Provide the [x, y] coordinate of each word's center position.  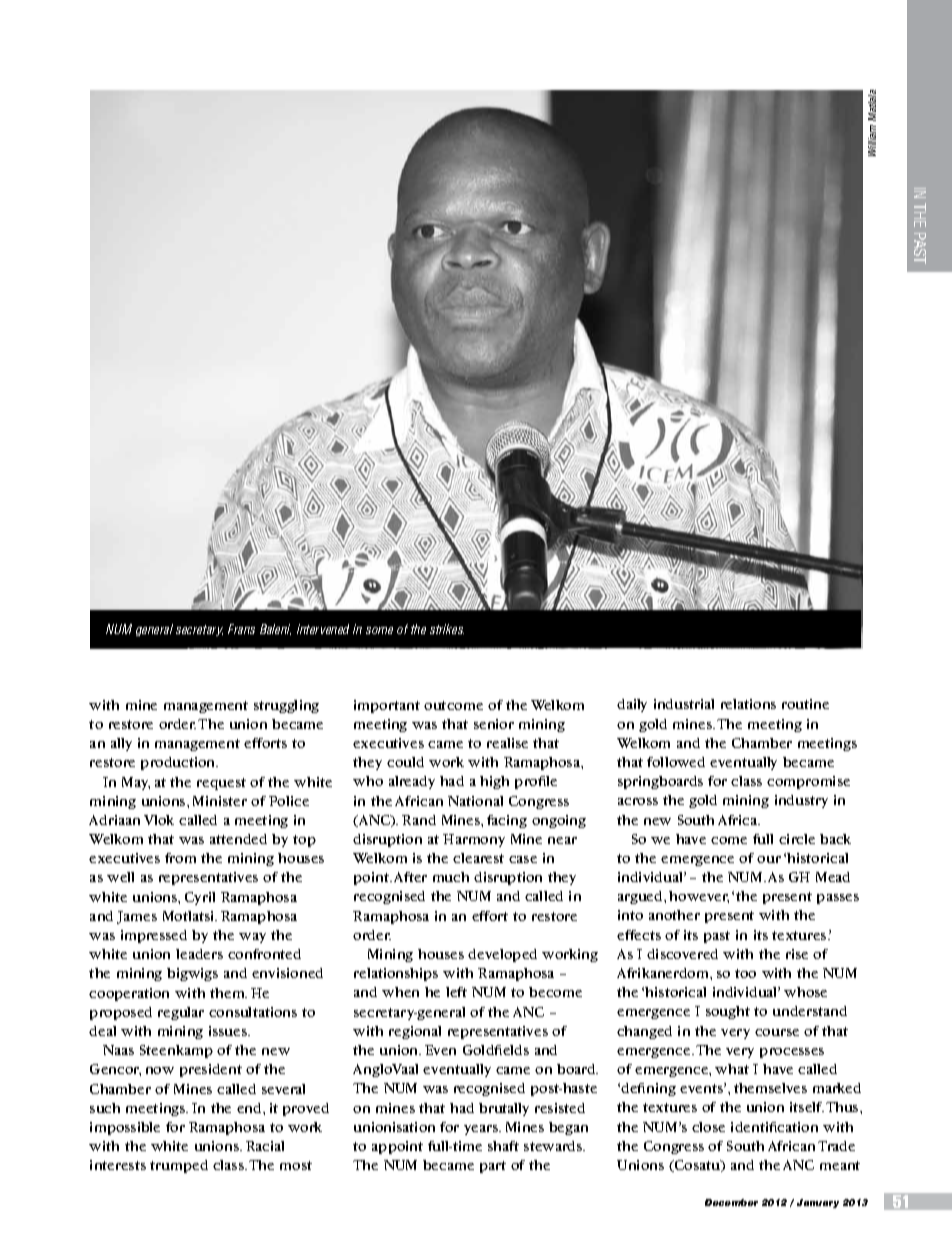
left [456, 992]
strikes [447, 629]
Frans [241, 629]
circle [797, 839]
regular [181, 1013]
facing [507, 821]
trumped [179, 1166]
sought [728, 1012]
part [493, 1167]
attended [238, 839]
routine [805, 704]
